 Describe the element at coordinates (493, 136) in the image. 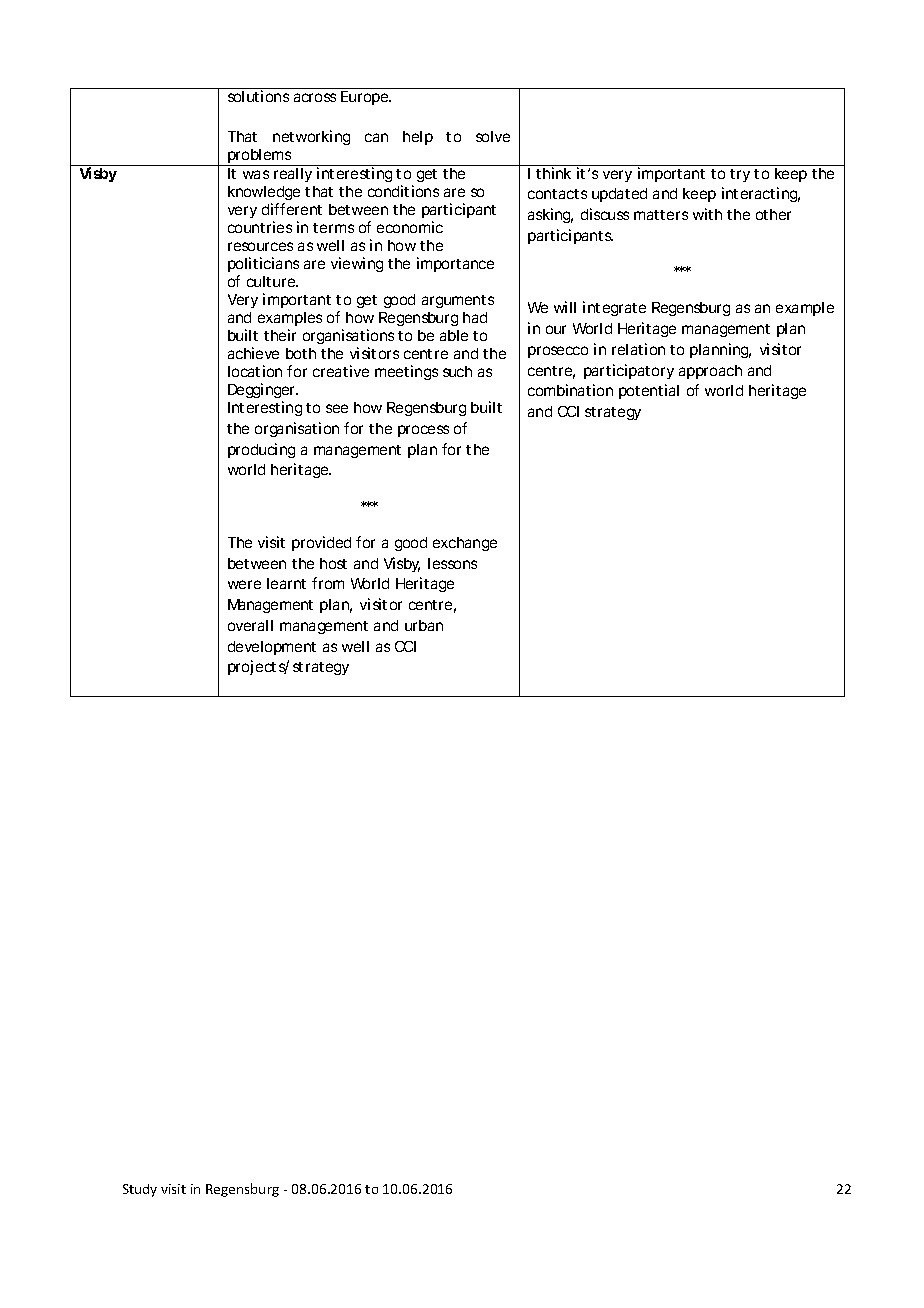

I see `solve` at that location.
